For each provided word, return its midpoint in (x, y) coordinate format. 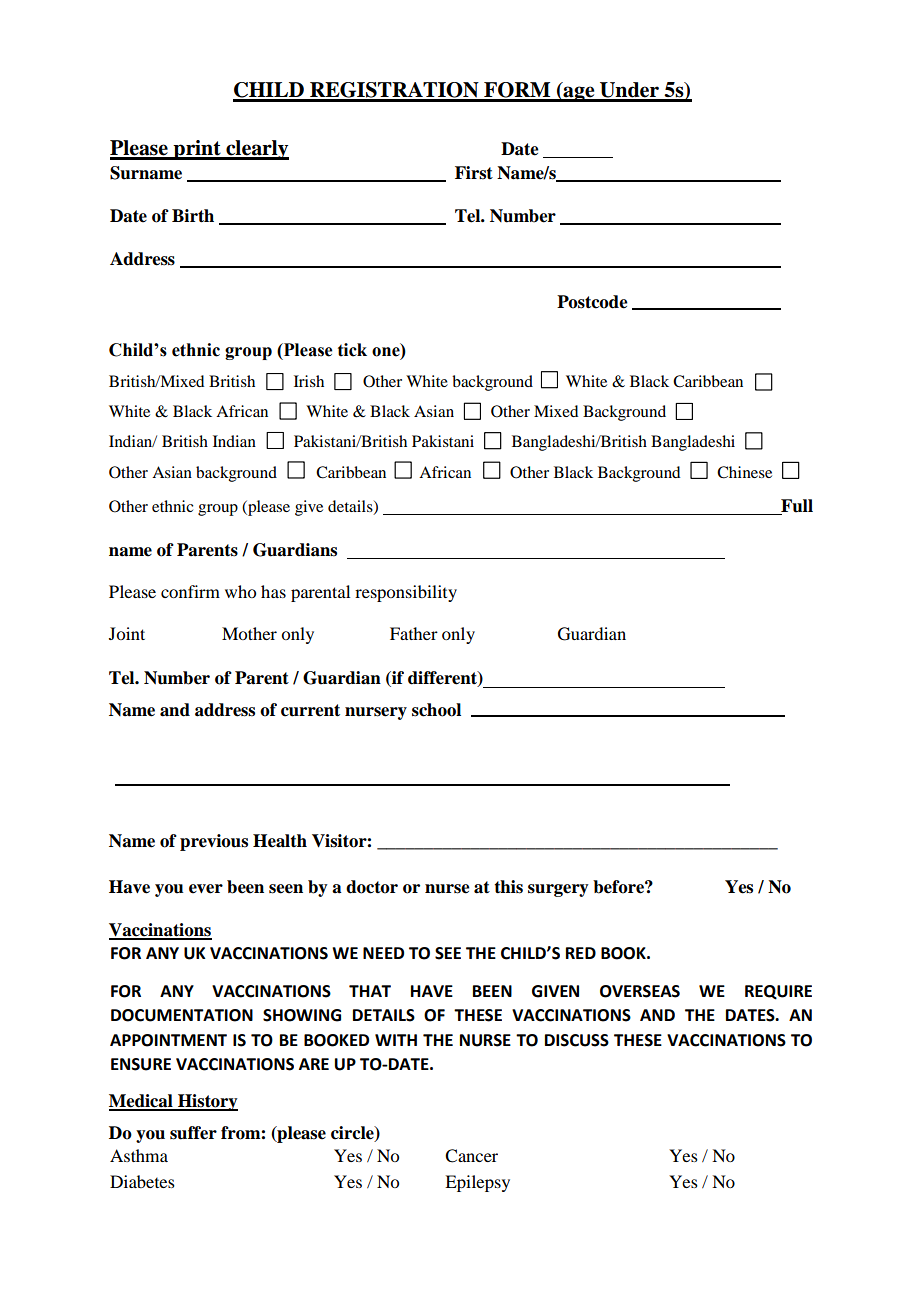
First (474, 173)
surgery (558, 890)
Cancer (471, 1156)
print (197, 150)
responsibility (406, 593)
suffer (193, 1133)
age (579, 94)
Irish (309, 381)
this (508, 887)
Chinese (744, 472)
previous (214, 842)
